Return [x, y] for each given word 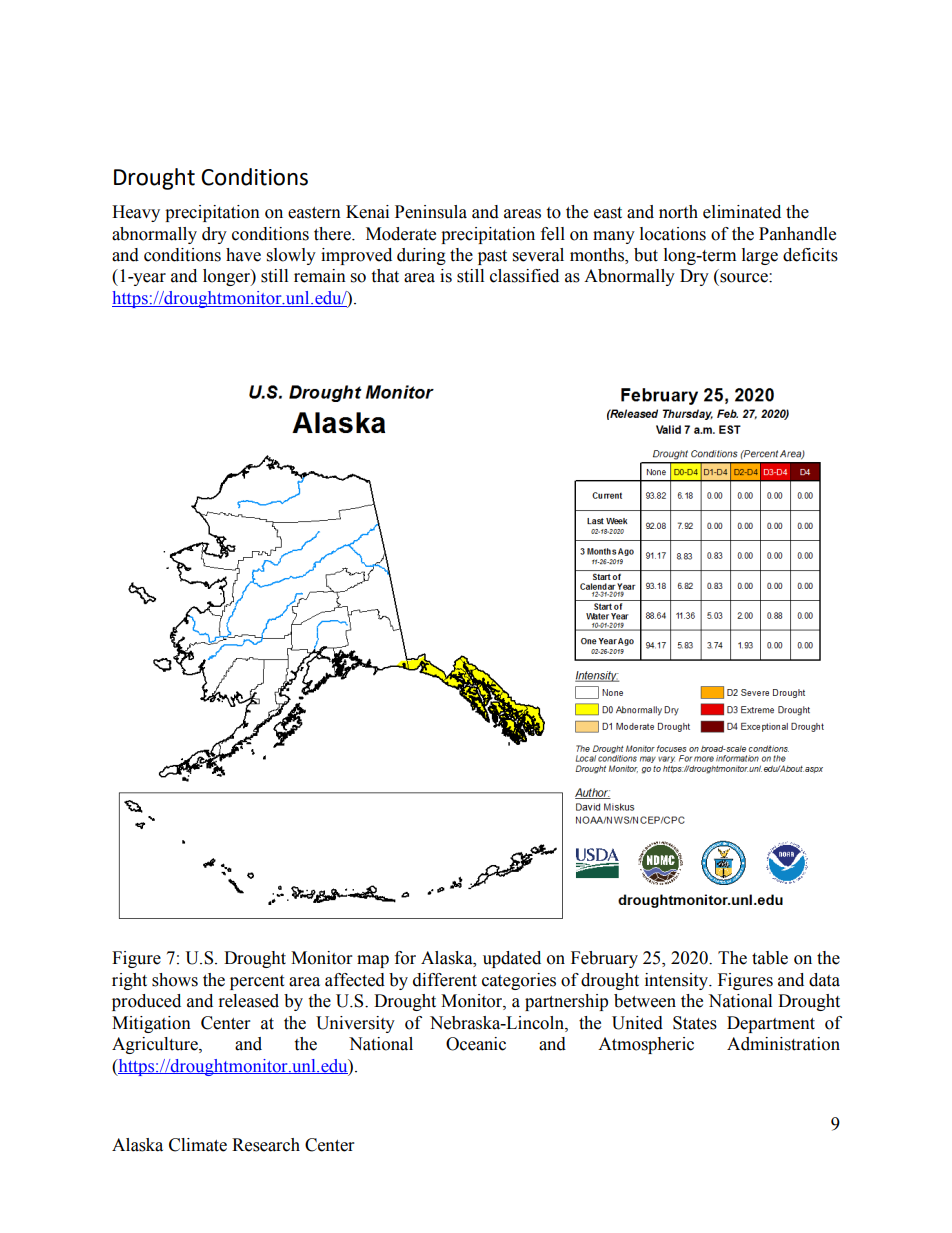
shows [175, 980]
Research [266, 1145]
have [243, 255]
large [760, 256]
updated [512, 959]
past [492, 257]
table [770, 958]
